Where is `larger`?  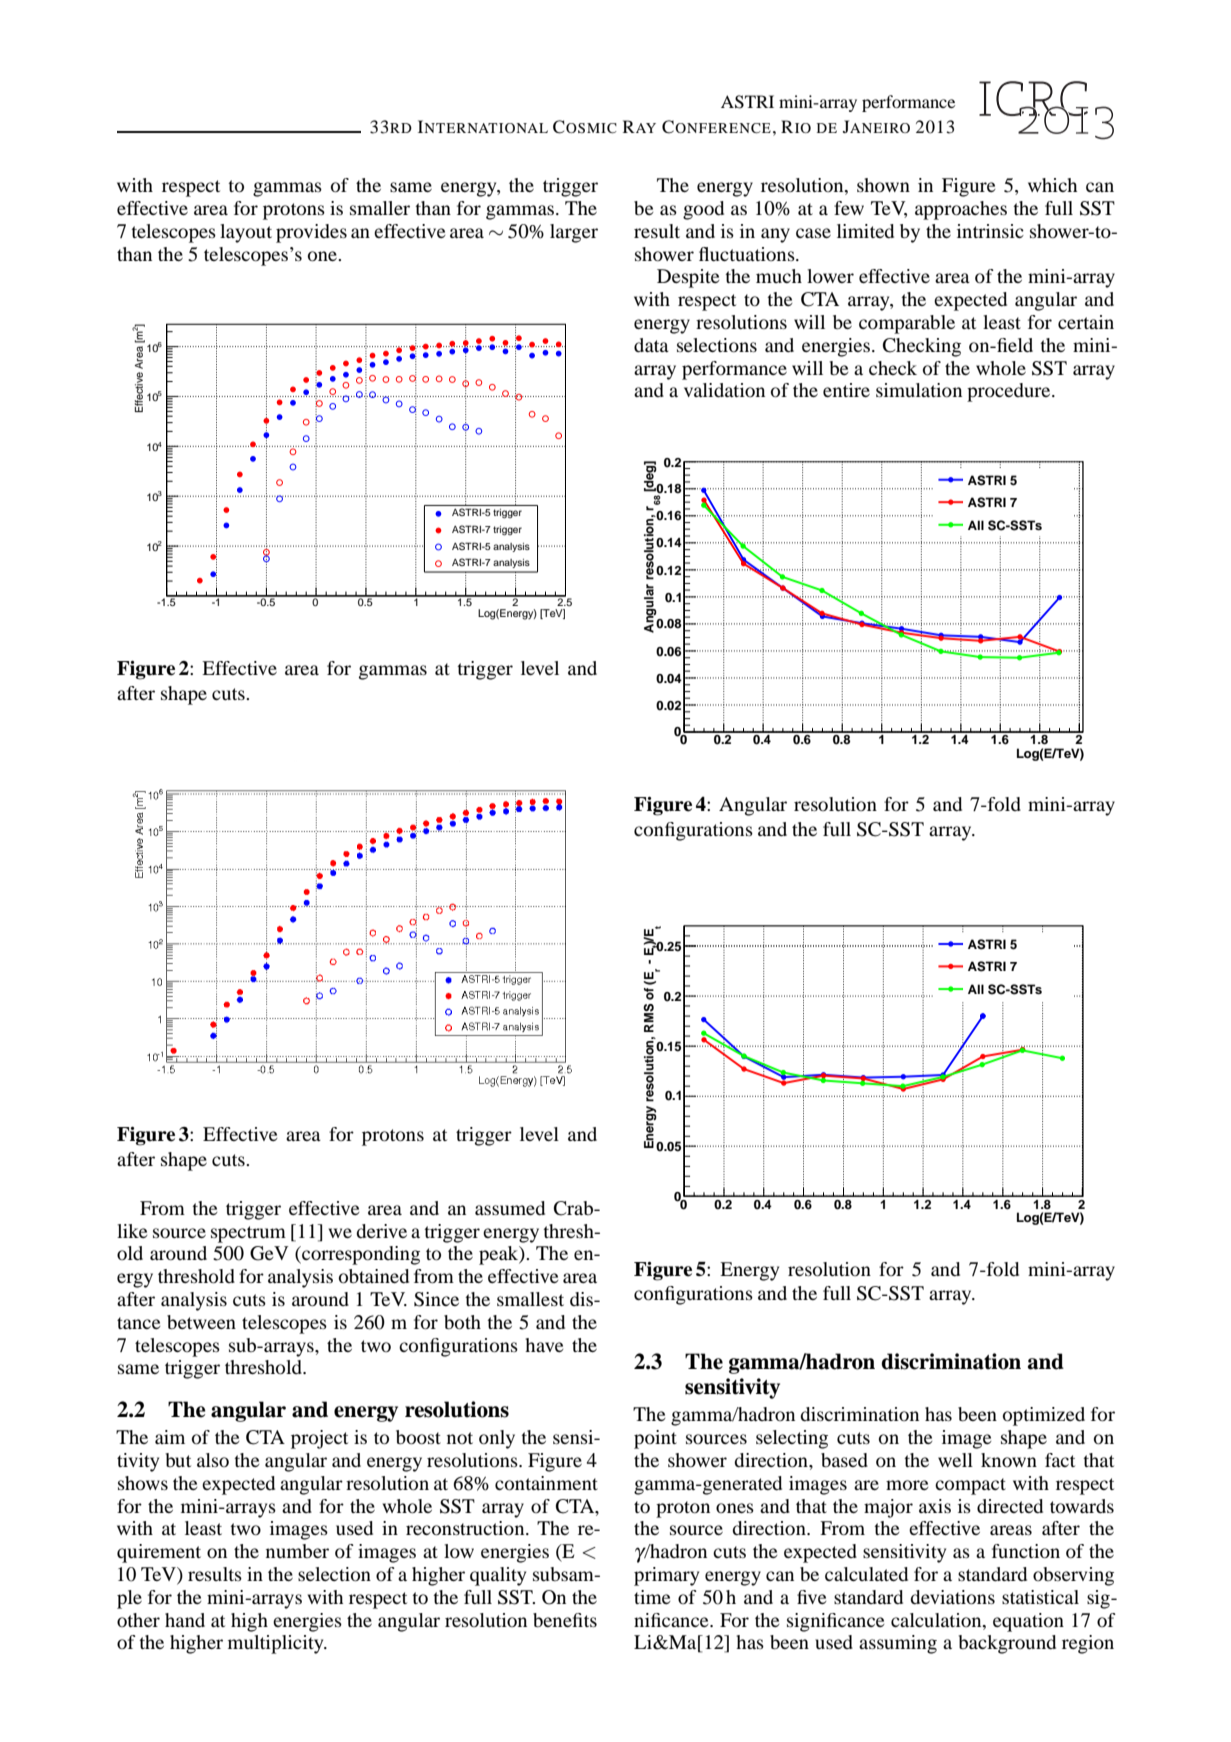
larger is located at coordinates (574, 233).
